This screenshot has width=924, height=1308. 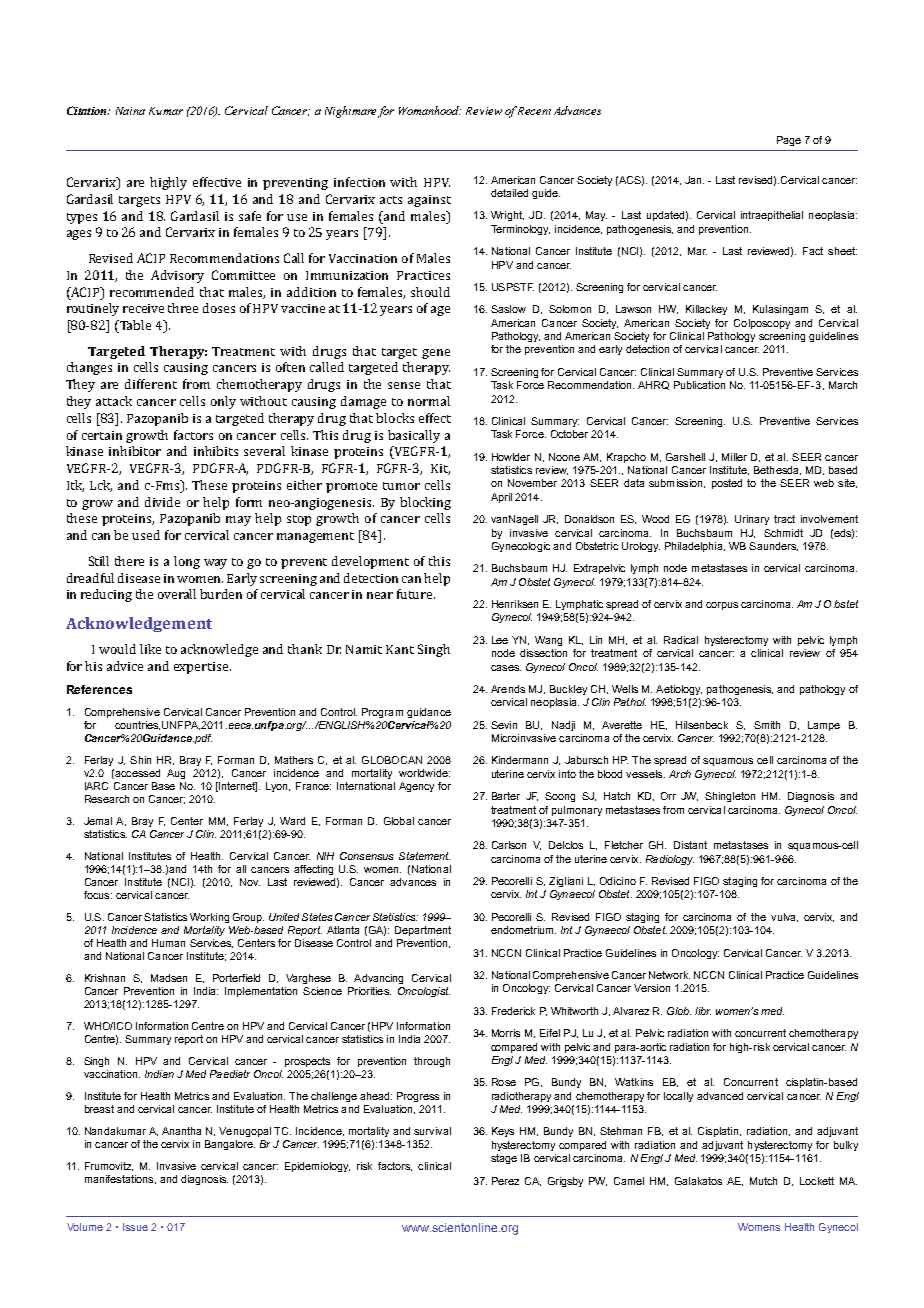 What do you see at coordinates (506, 668) in the screenshot?
I see `cases` at bounding box center [506, 668].
